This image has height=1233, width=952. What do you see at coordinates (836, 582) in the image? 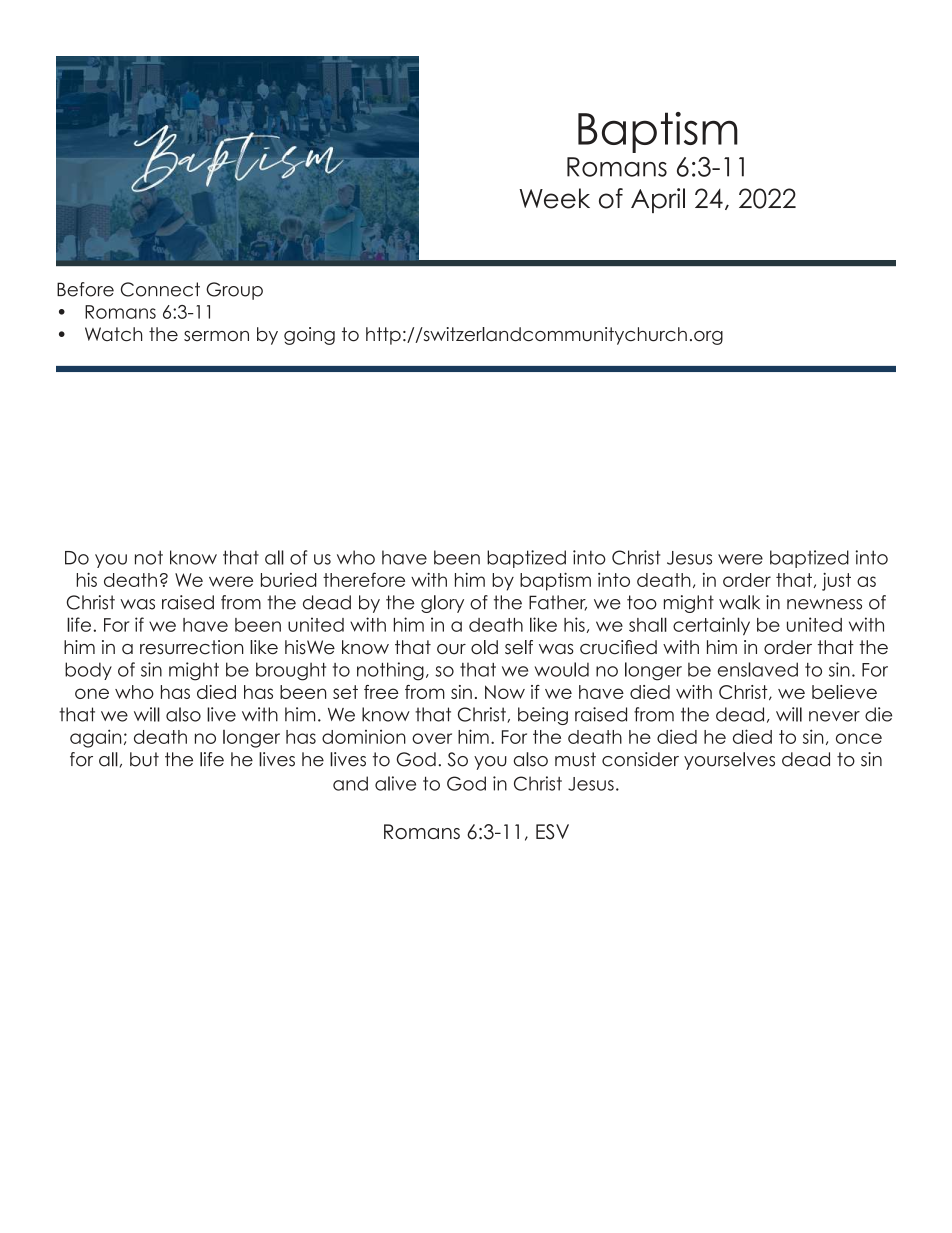
I see `just` at bounding box center [836, 582].
